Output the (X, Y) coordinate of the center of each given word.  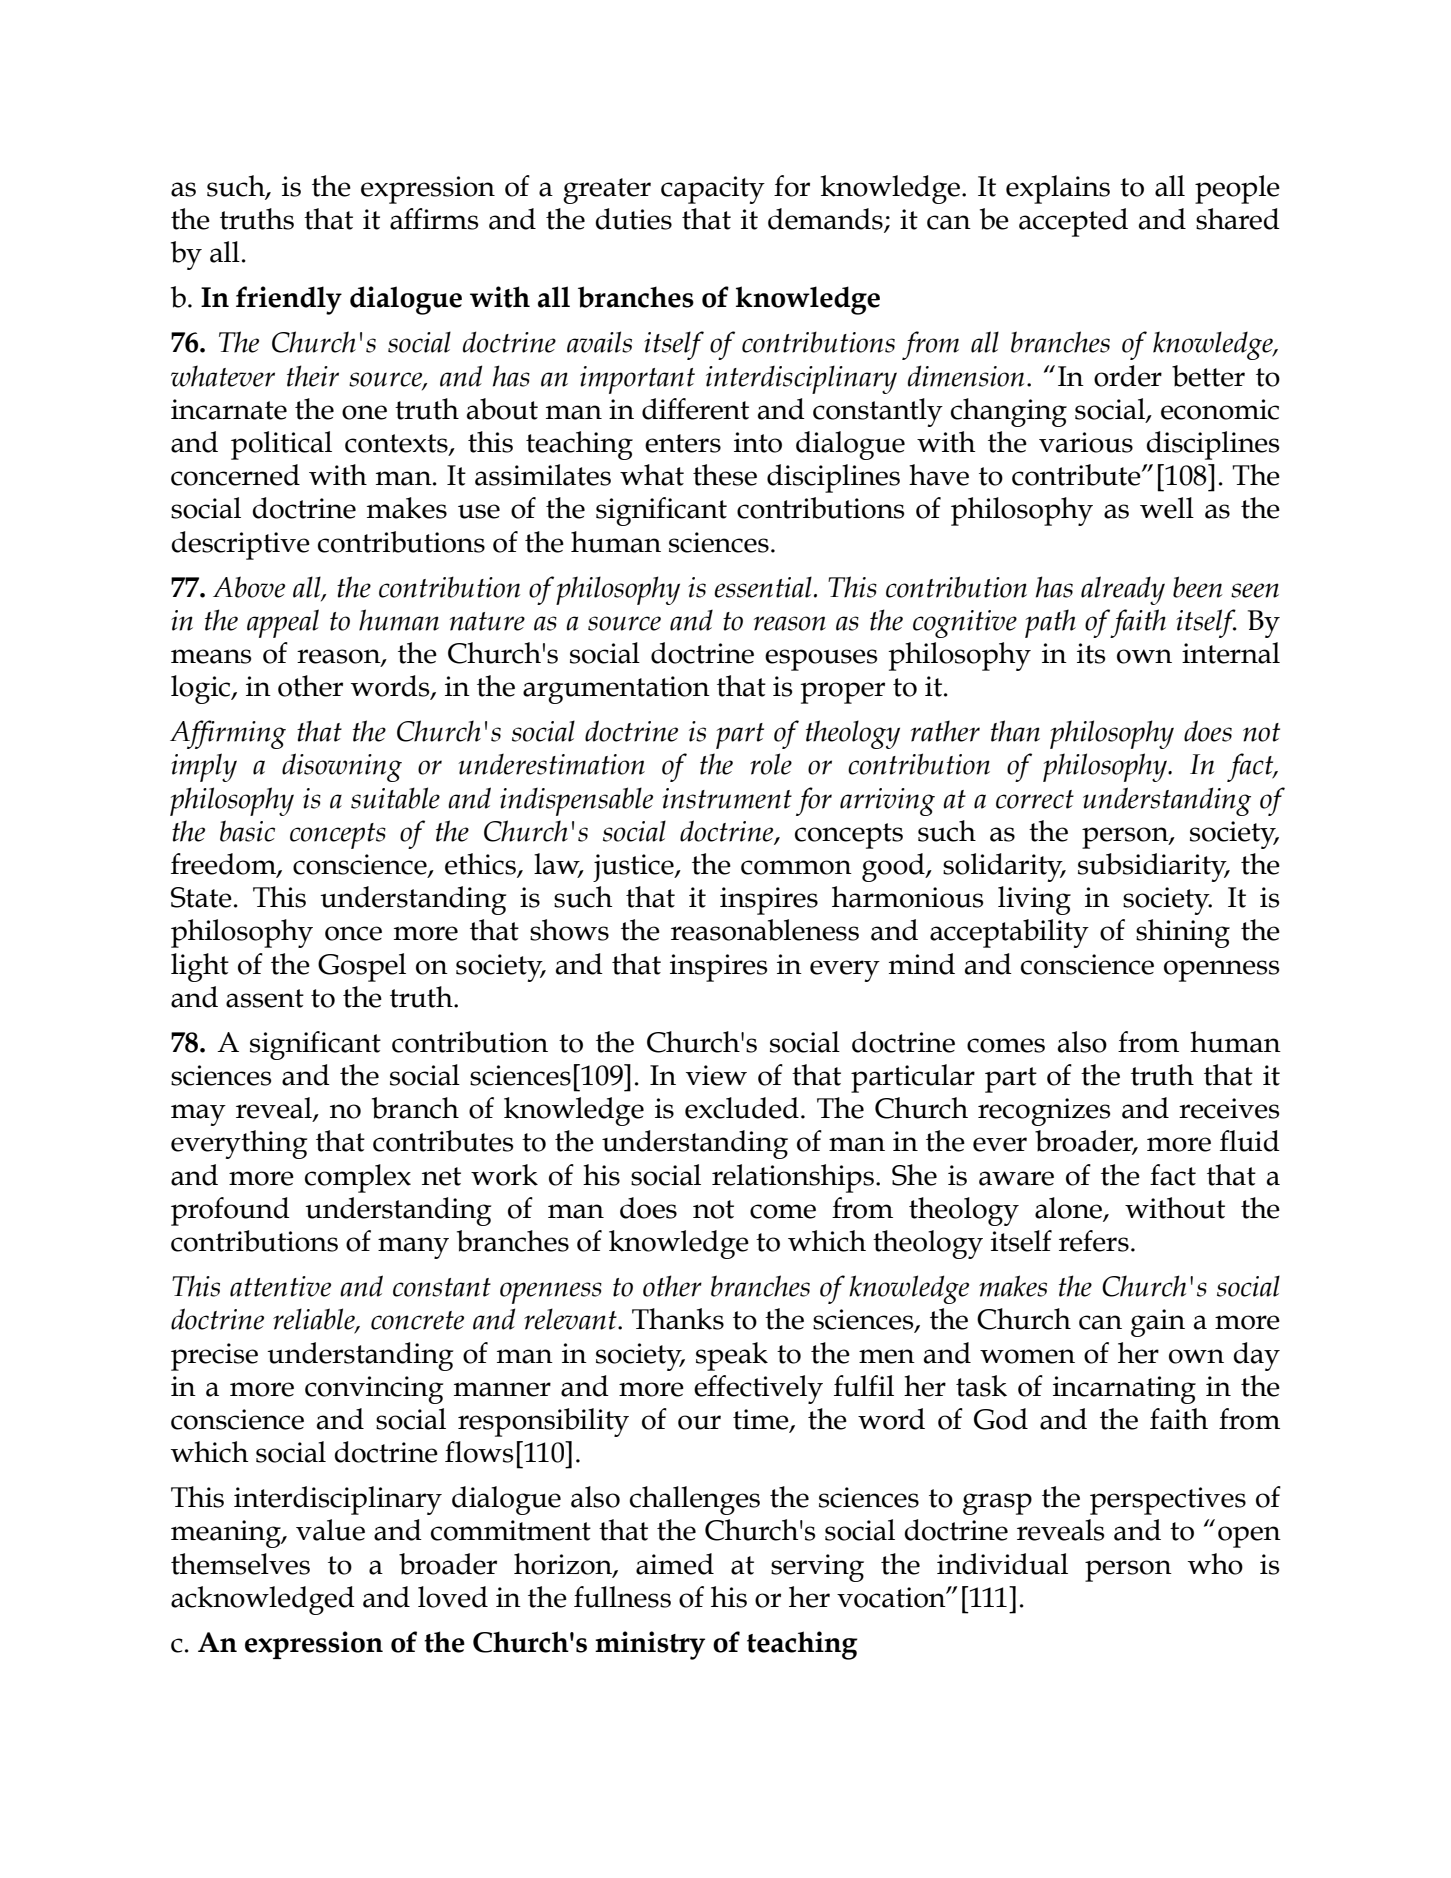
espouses (821, 660)
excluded (742, 1108)
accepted (1073, 222)
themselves (240, 1564)
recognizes (1044, 1112)
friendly (289, 300)
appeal (283, 623)
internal (1231, 653)
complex (358, 1178)
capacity (713, 190)
